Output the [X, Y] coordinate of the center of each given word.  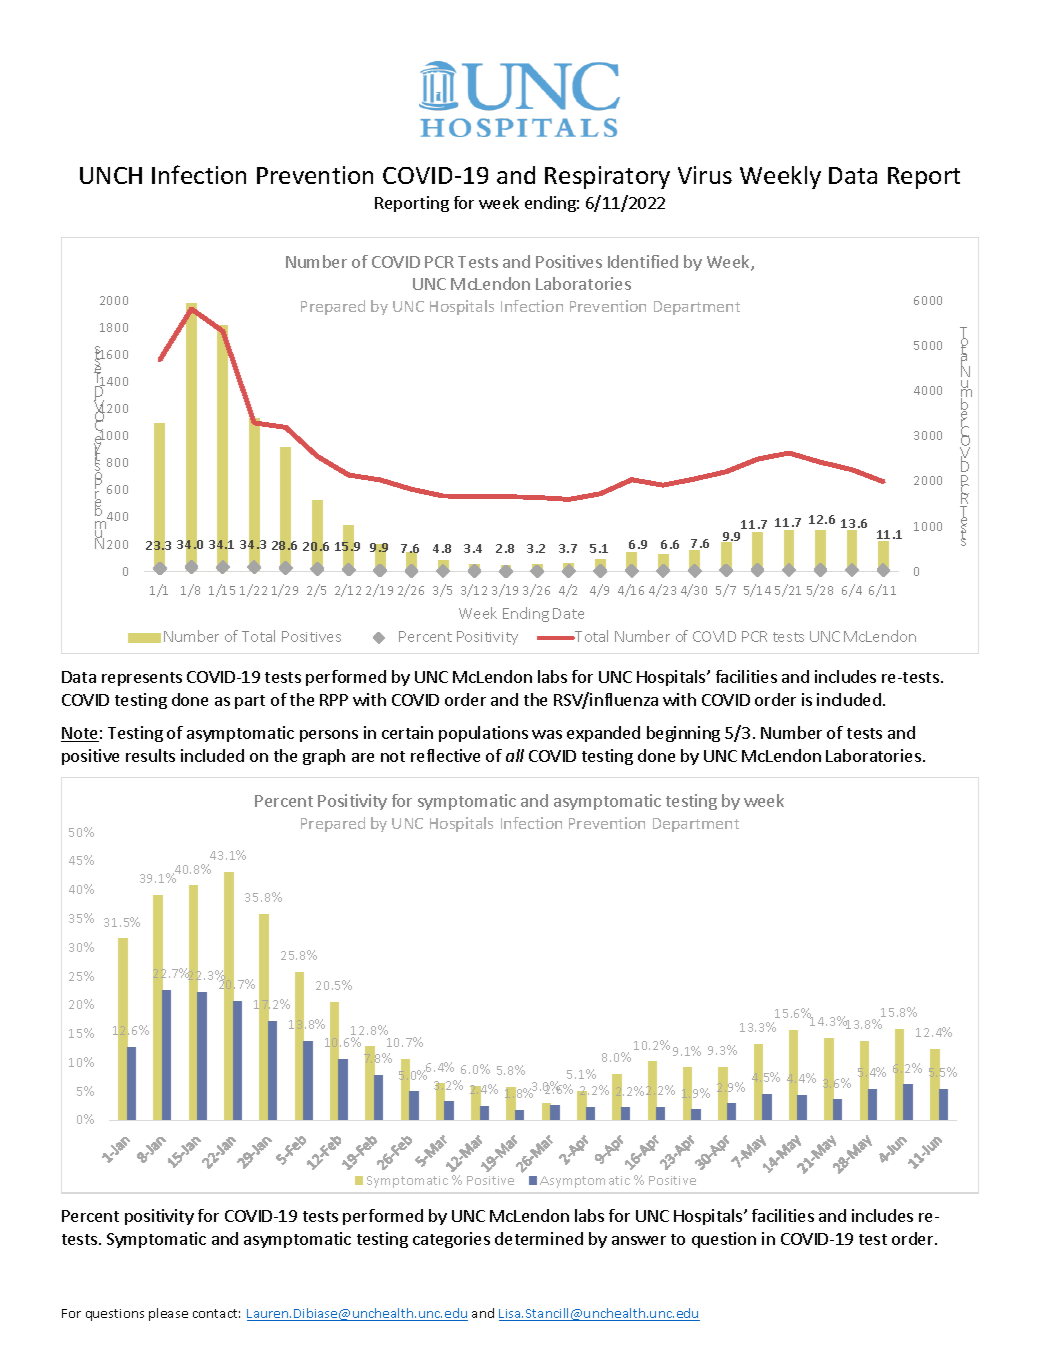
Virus [705, 175]
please [168, 1314]
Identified [643, 261]
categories [451, 1240]
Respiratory [607, 177]
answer [639, 1240]
